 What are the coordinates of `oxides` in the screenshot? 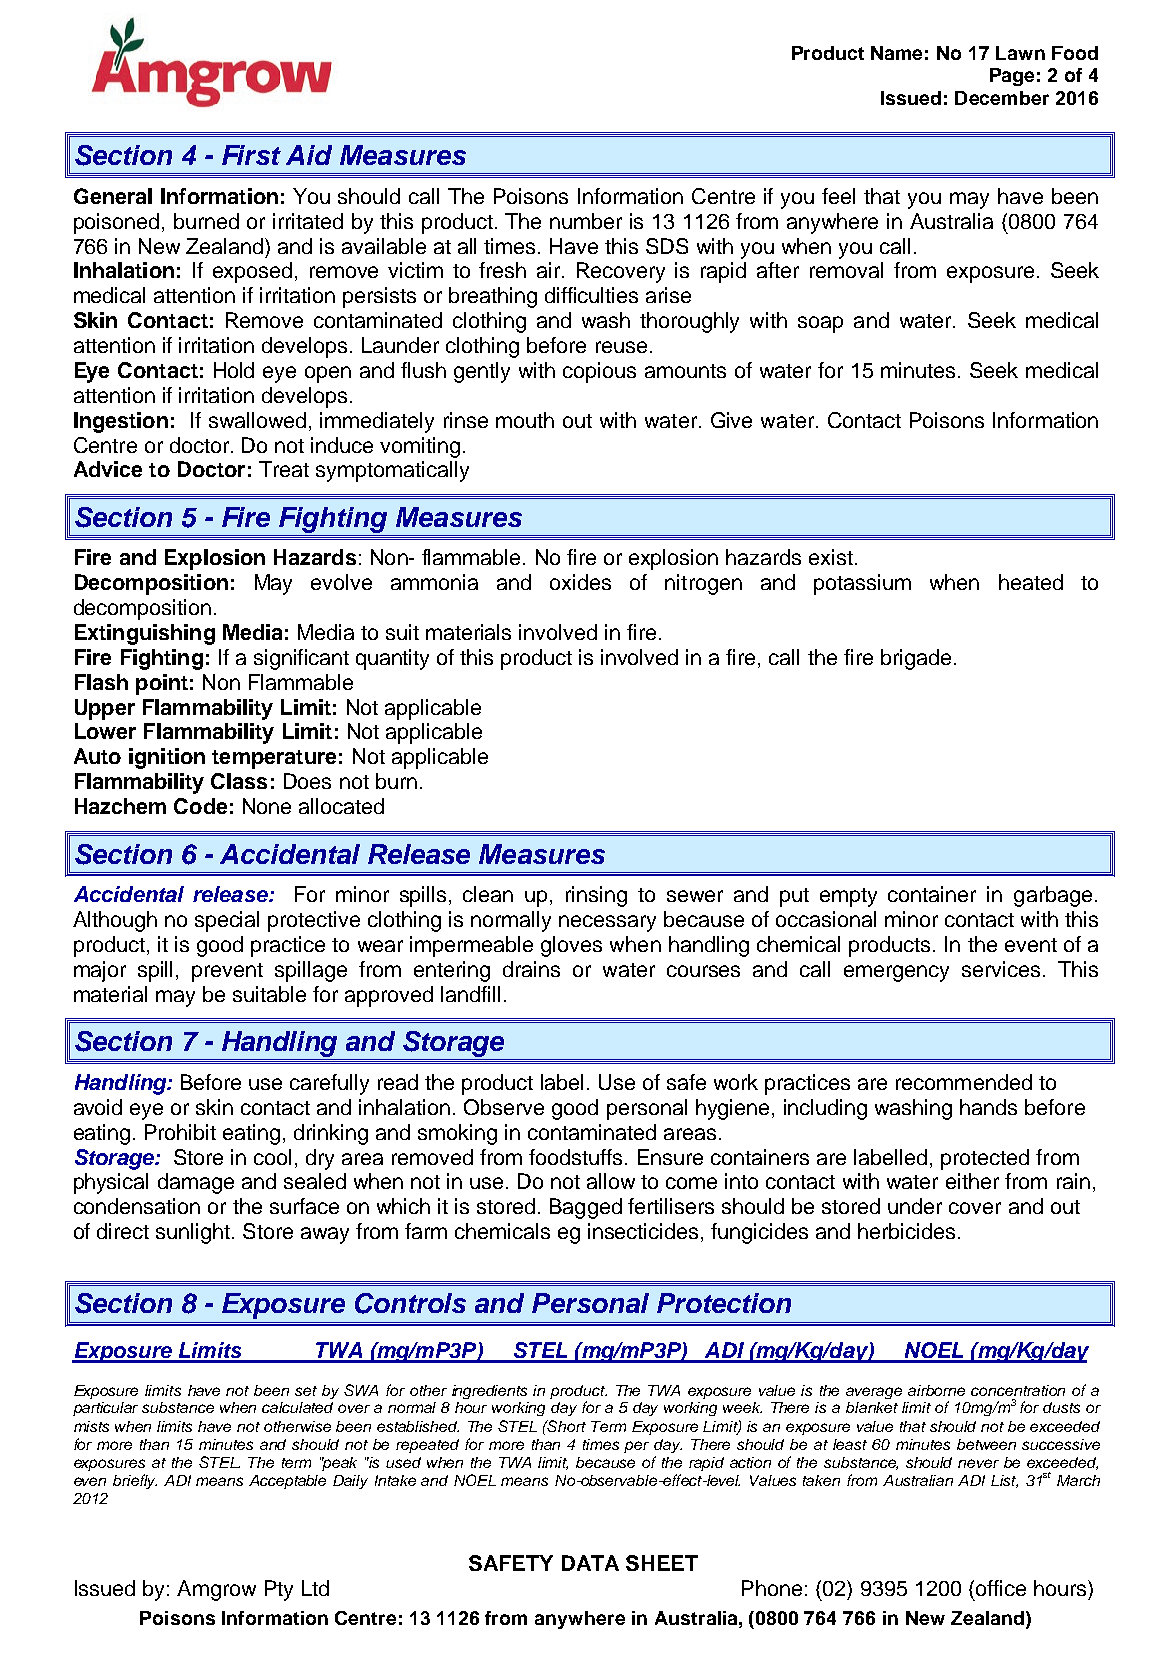 It's located at (580, 582).
